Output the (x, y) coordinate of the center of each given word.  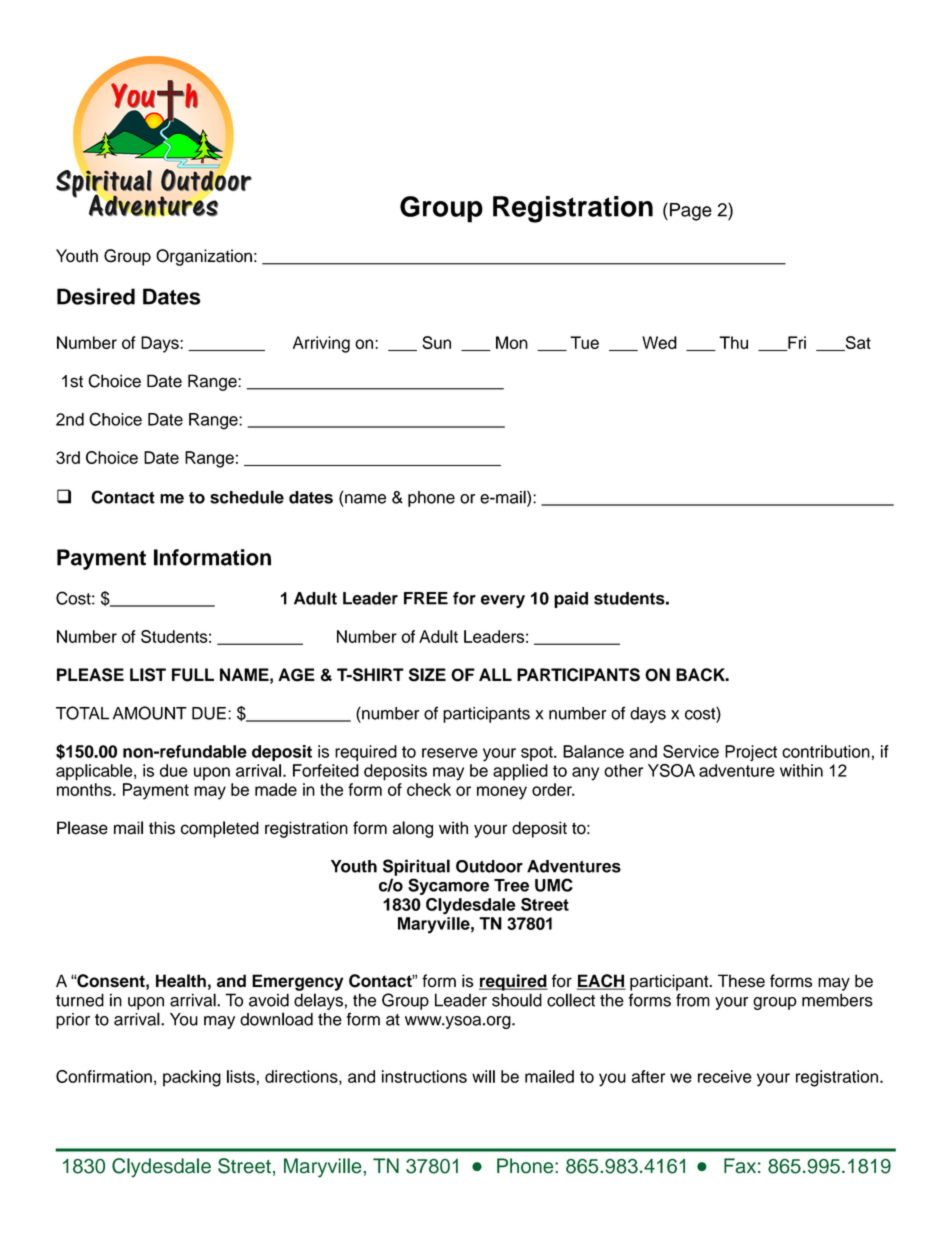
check (429, 789)
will (483, 1076)
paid (571, 600)
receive (725, 1076)
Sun (436, 342)
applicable (95, 772)
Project (751, 753)
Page (691, 212)
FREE (426, 598)
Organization (204, 257)
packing (192, 1078)
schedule (247, 497)
